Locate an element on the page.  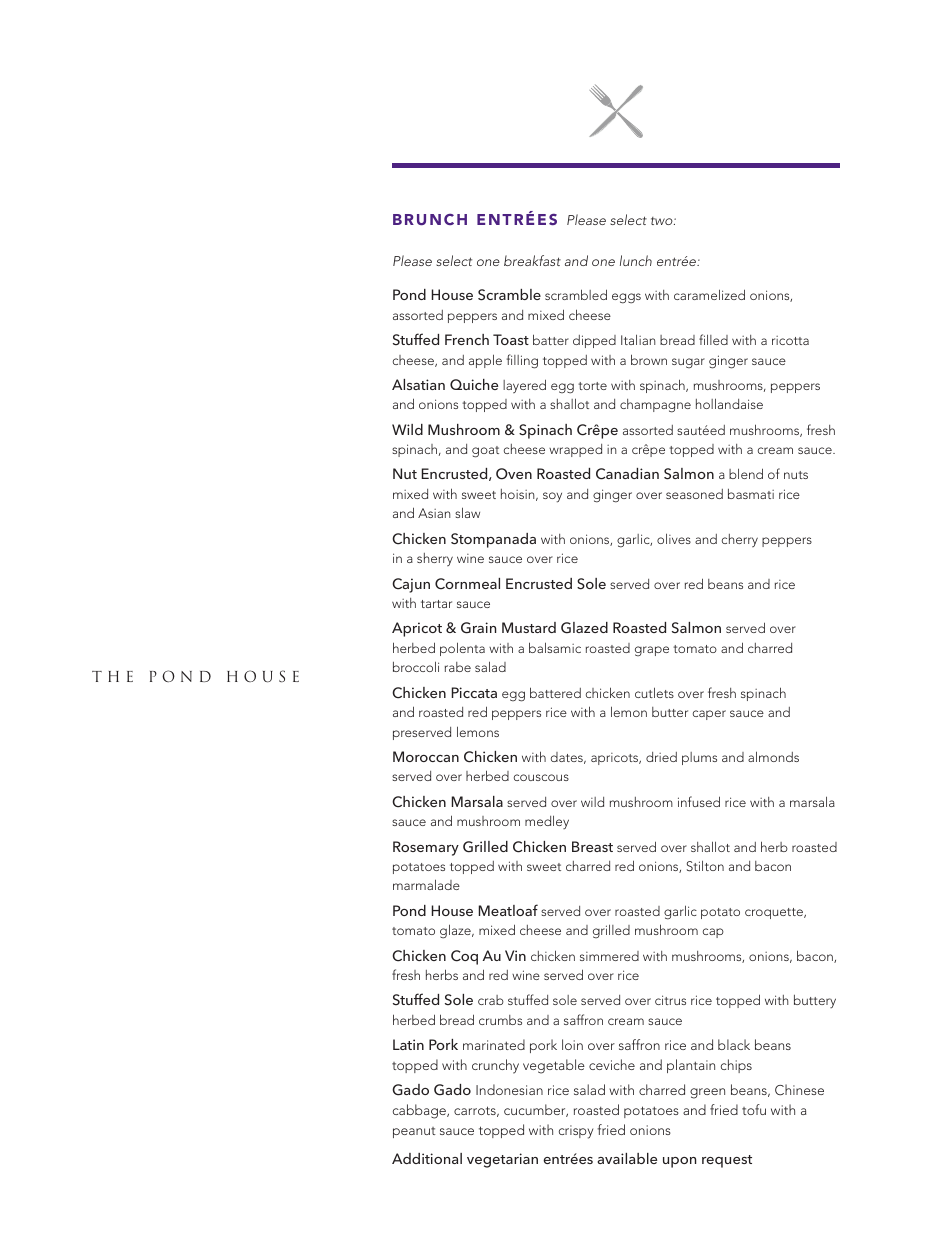
seasoned is located at coordinates (694, 494).
